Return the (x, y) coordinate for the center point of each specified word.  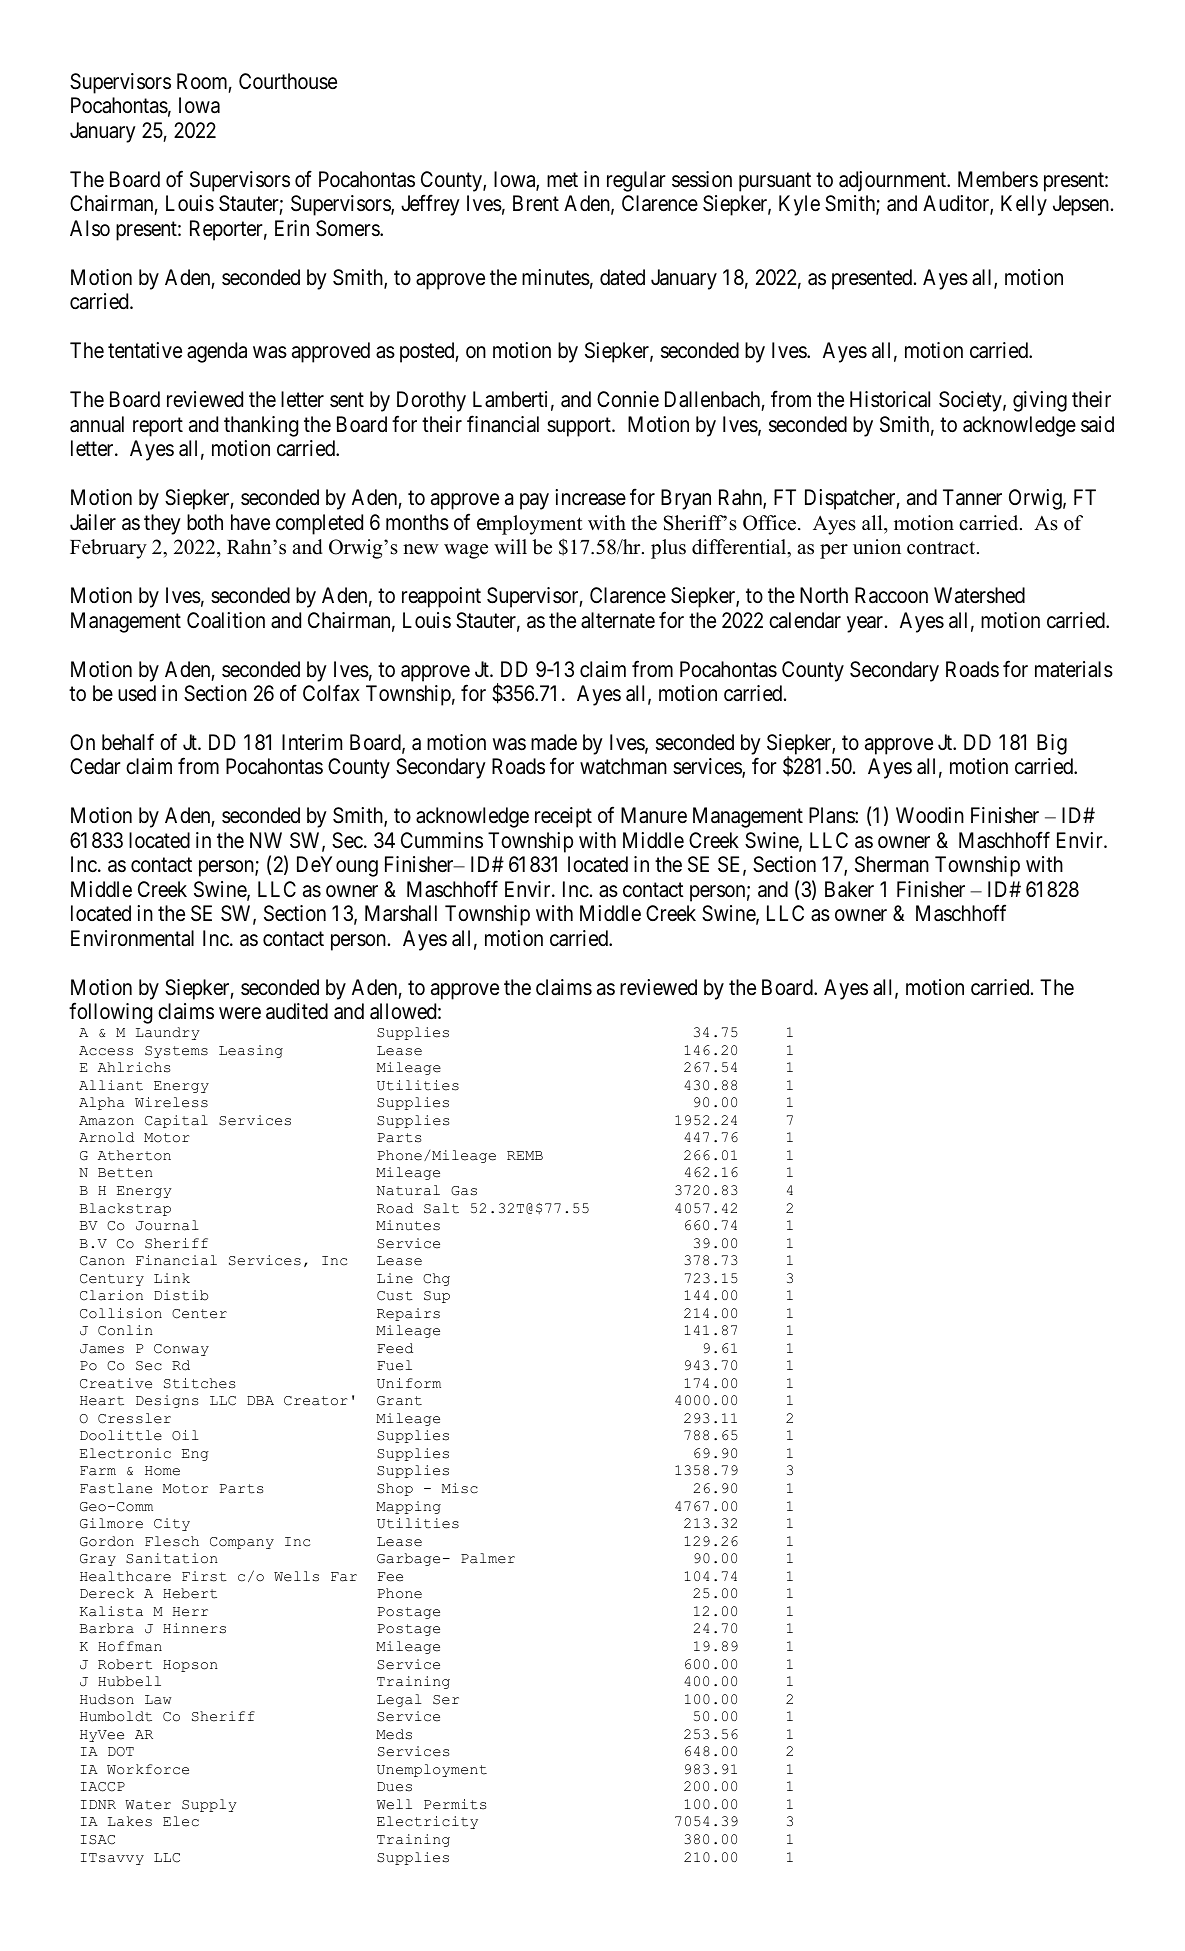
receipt (563, 817)
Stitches (199, 1383)
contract (942, 548)
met (562, 180)
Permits (455, 1804)
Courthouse (288, 81)
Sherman (892, 864)
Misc (460, 1488)
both (205, 522)
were (240, 1013)
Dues (394, 1787)
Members (998, 179)
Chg (436, 1279)
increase (590, 497)
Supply (209, 1805)
